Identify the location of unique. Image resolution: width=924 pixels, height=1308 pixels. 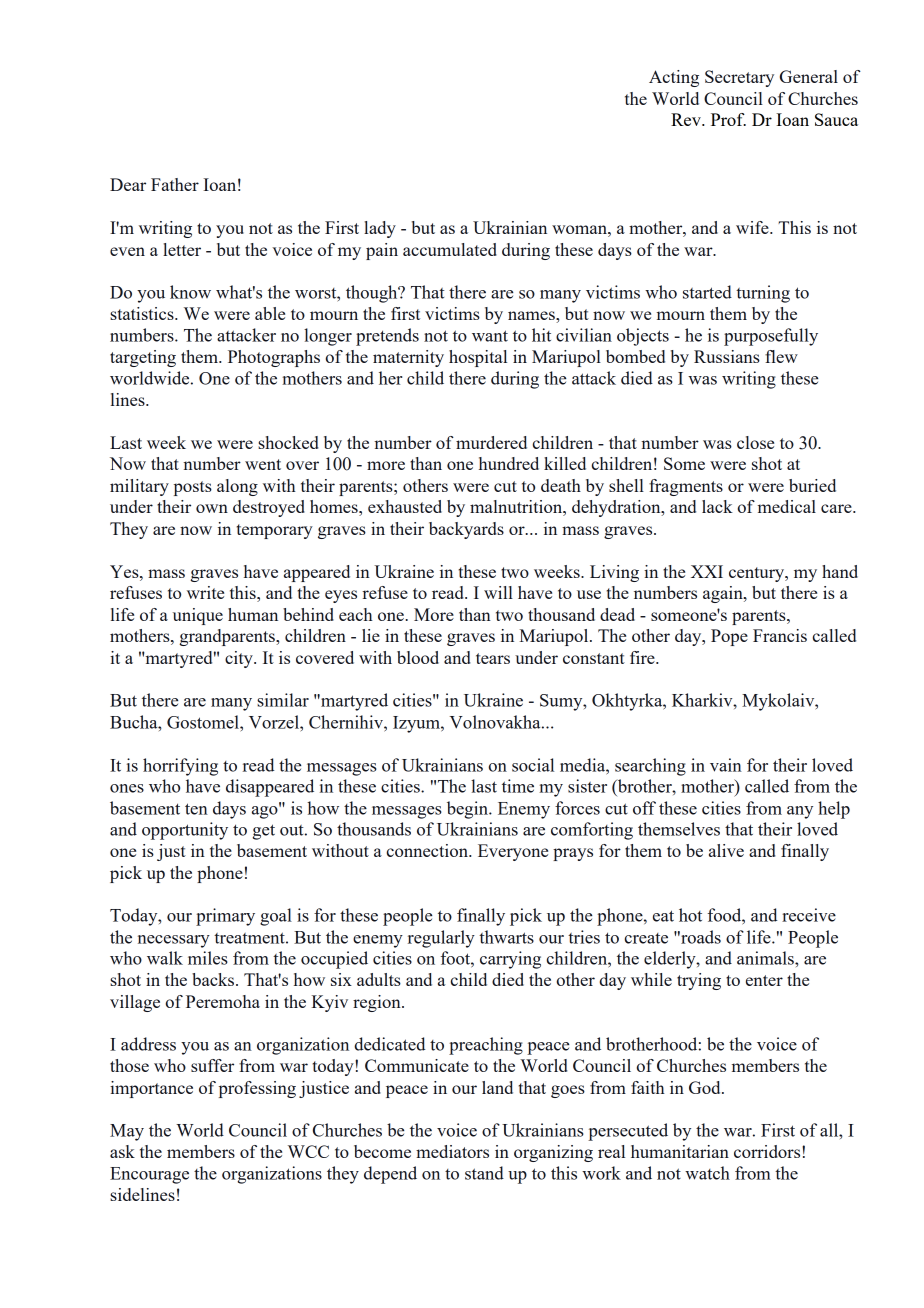
(198, 616).
